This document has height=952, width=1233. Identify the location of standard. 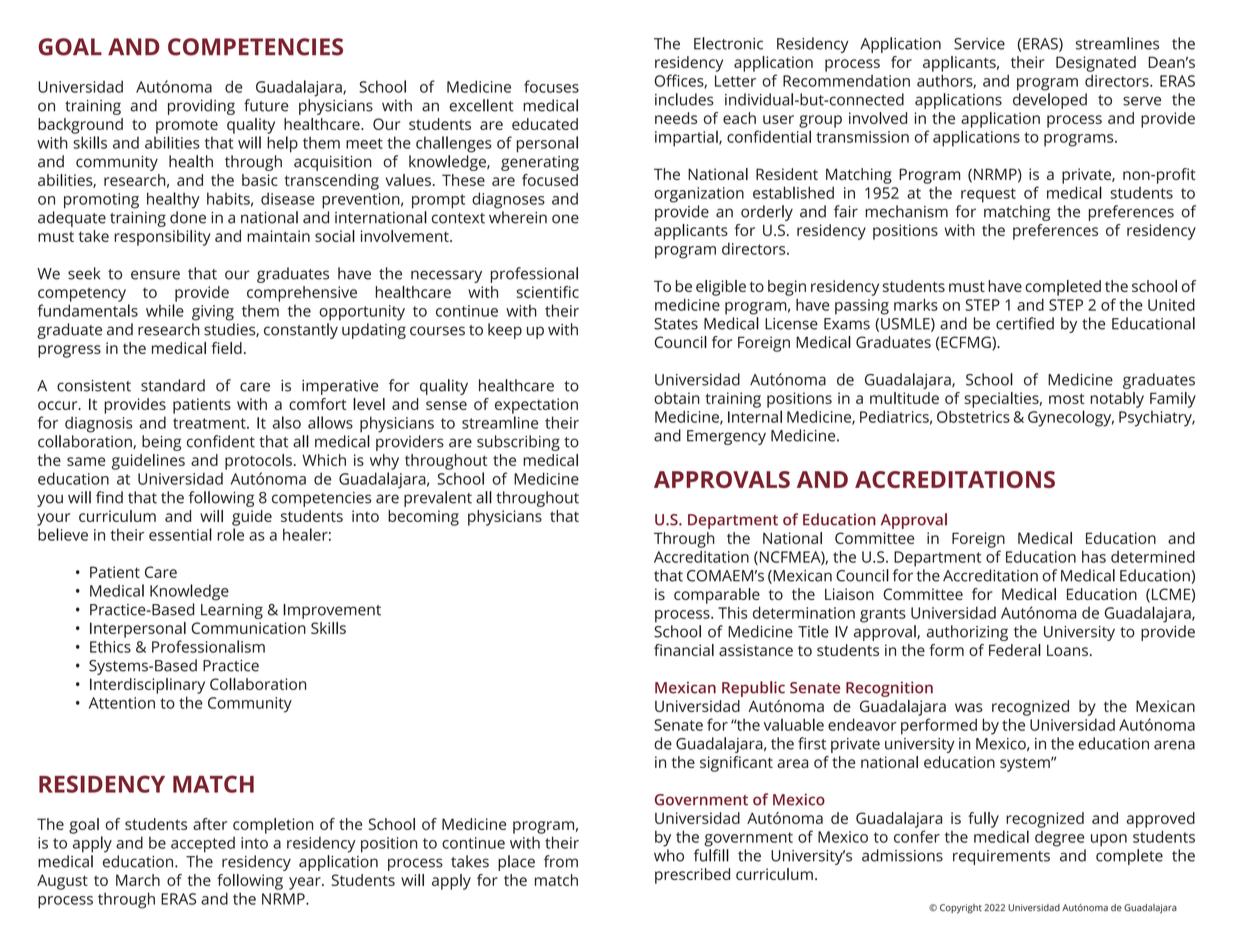
(173, 385).
